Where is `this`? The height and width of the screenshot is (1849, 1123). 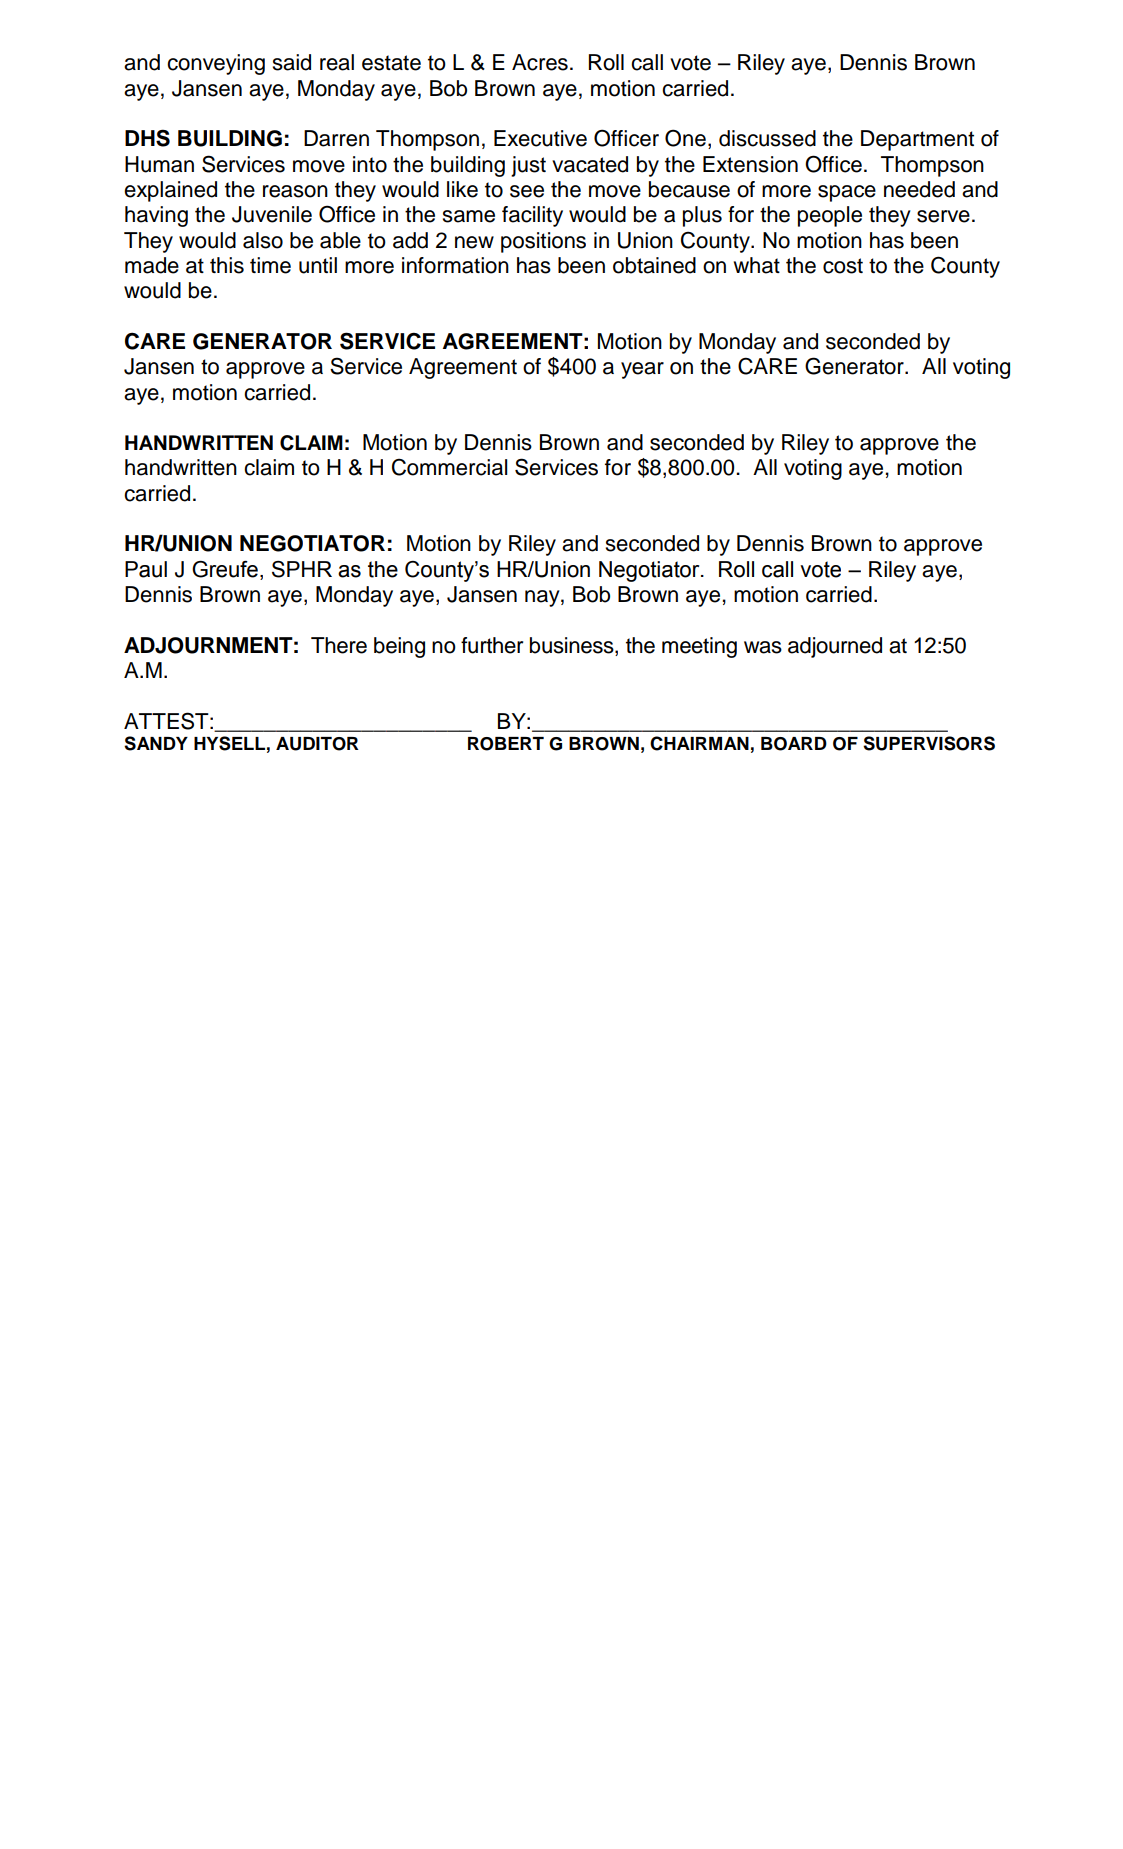
this is located at coordinates (227, 265).
